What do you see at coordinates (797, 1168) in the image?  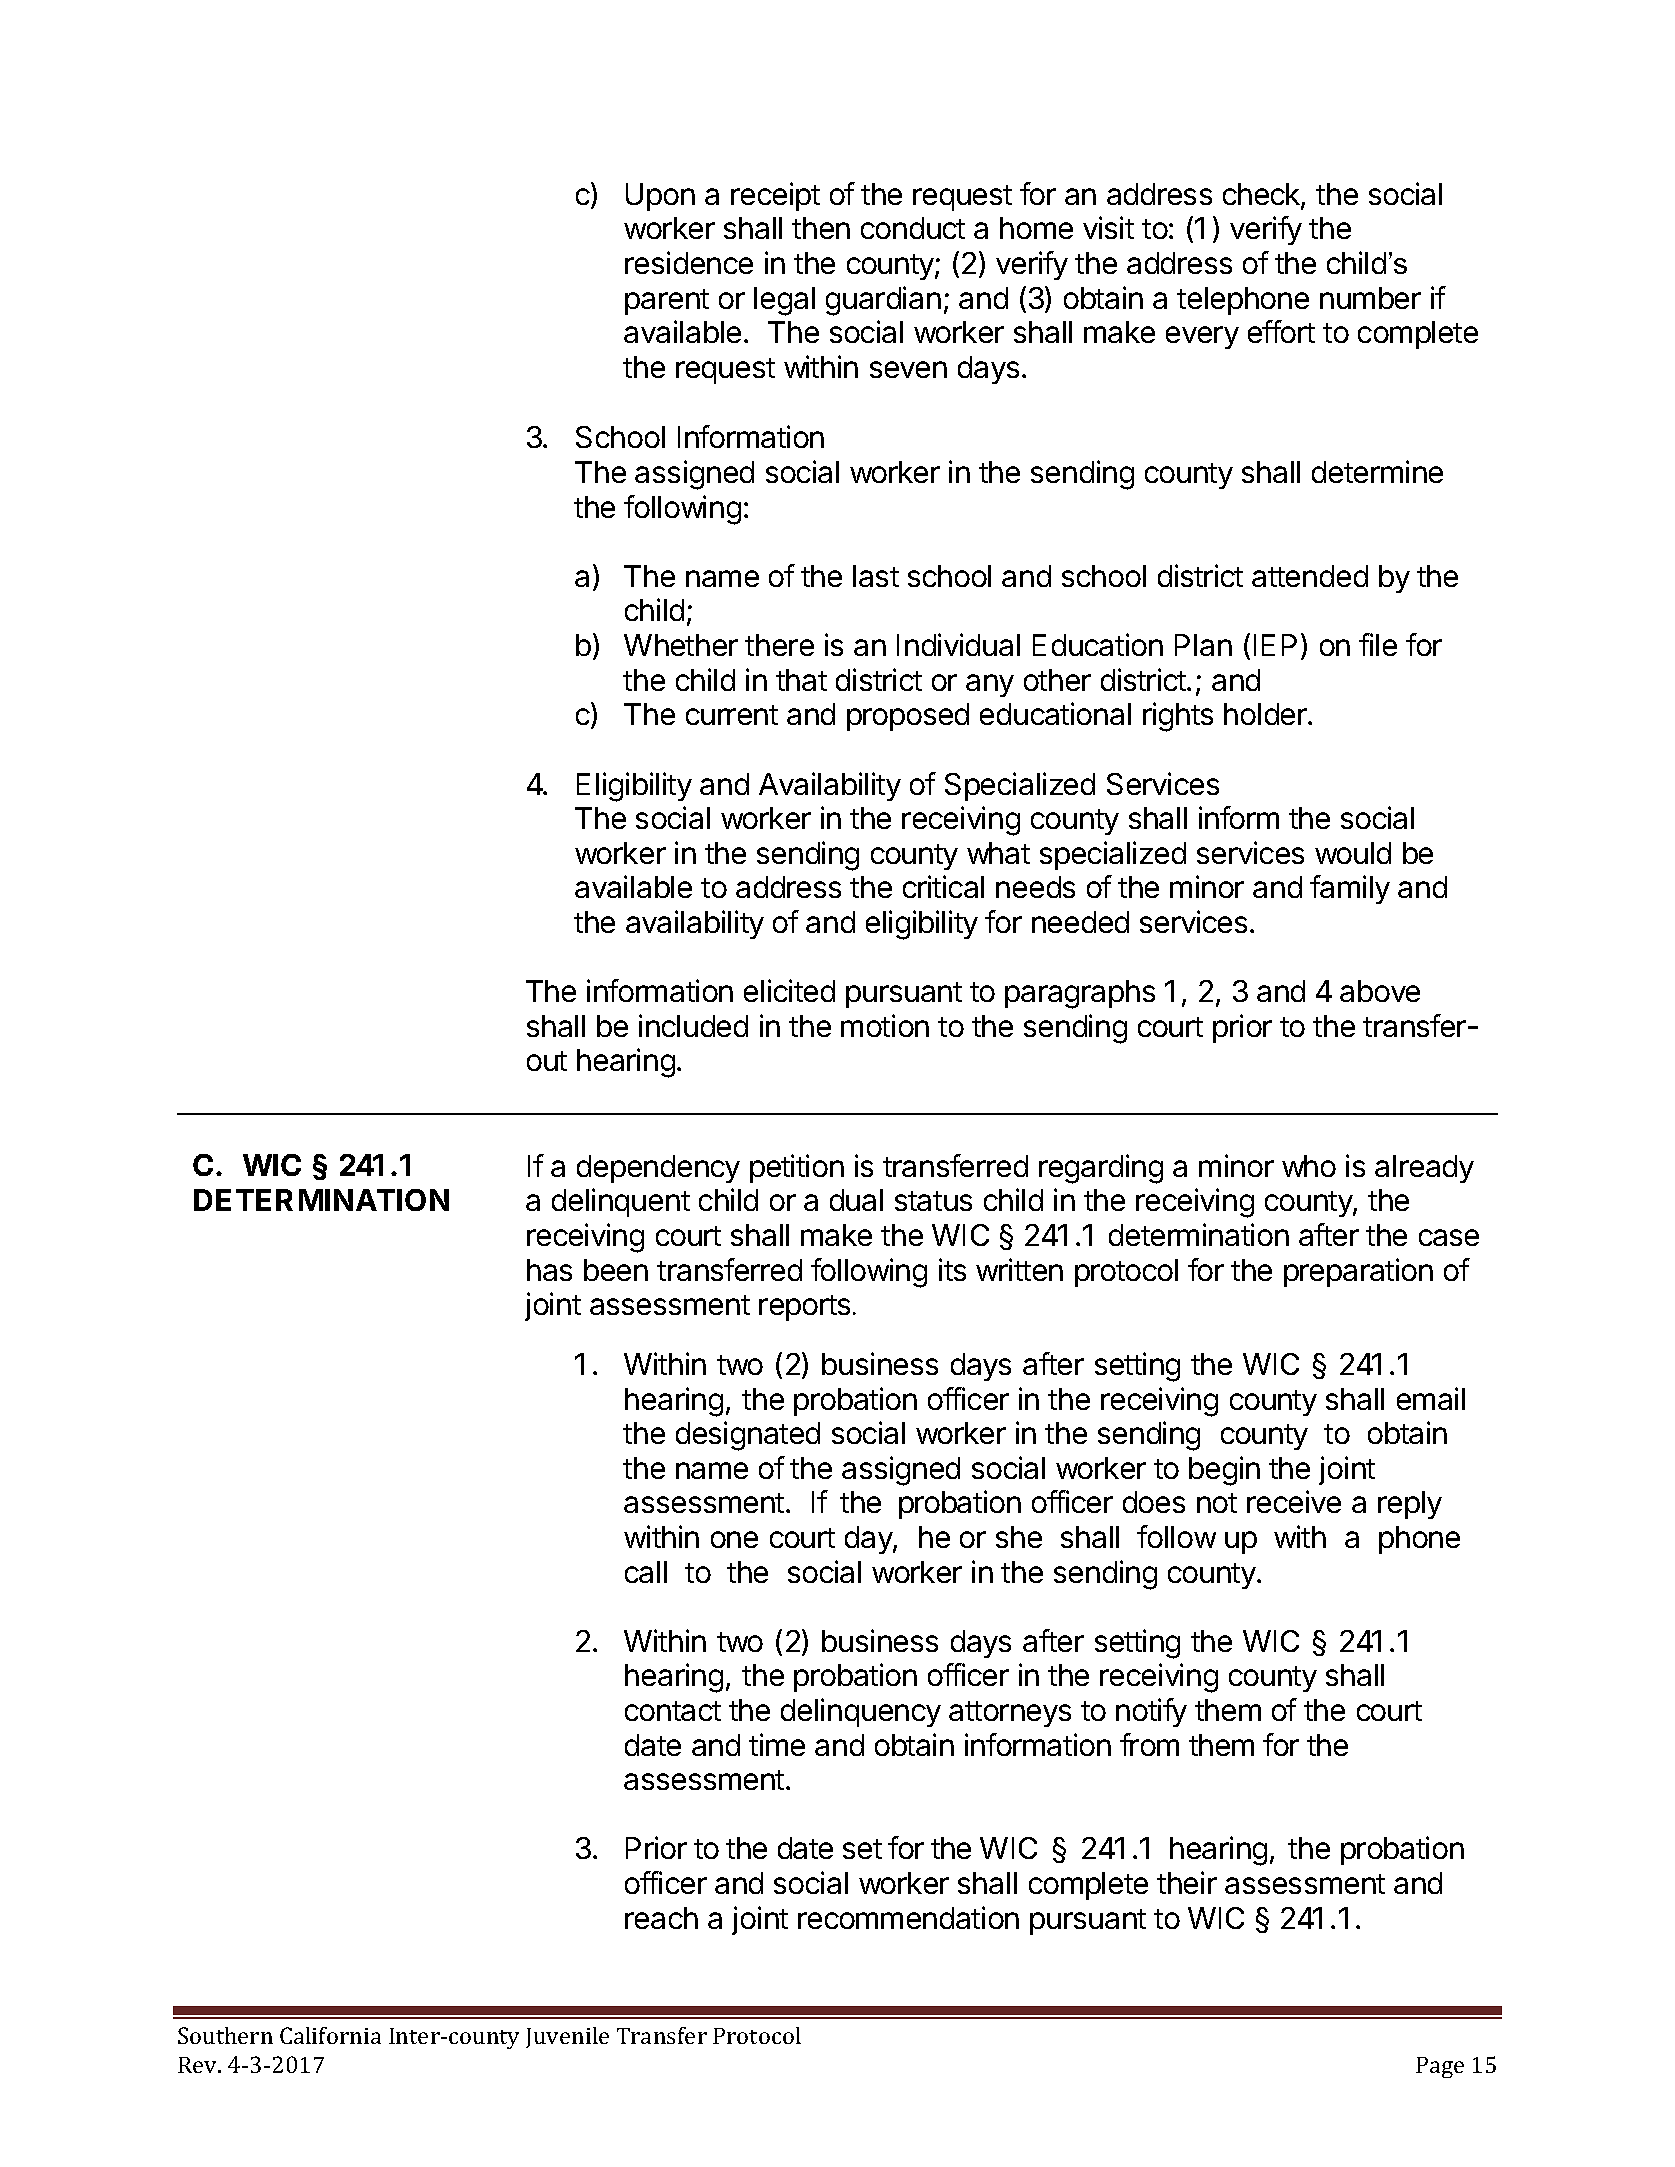 I see `petition` at bounding box center [797, 1168].
